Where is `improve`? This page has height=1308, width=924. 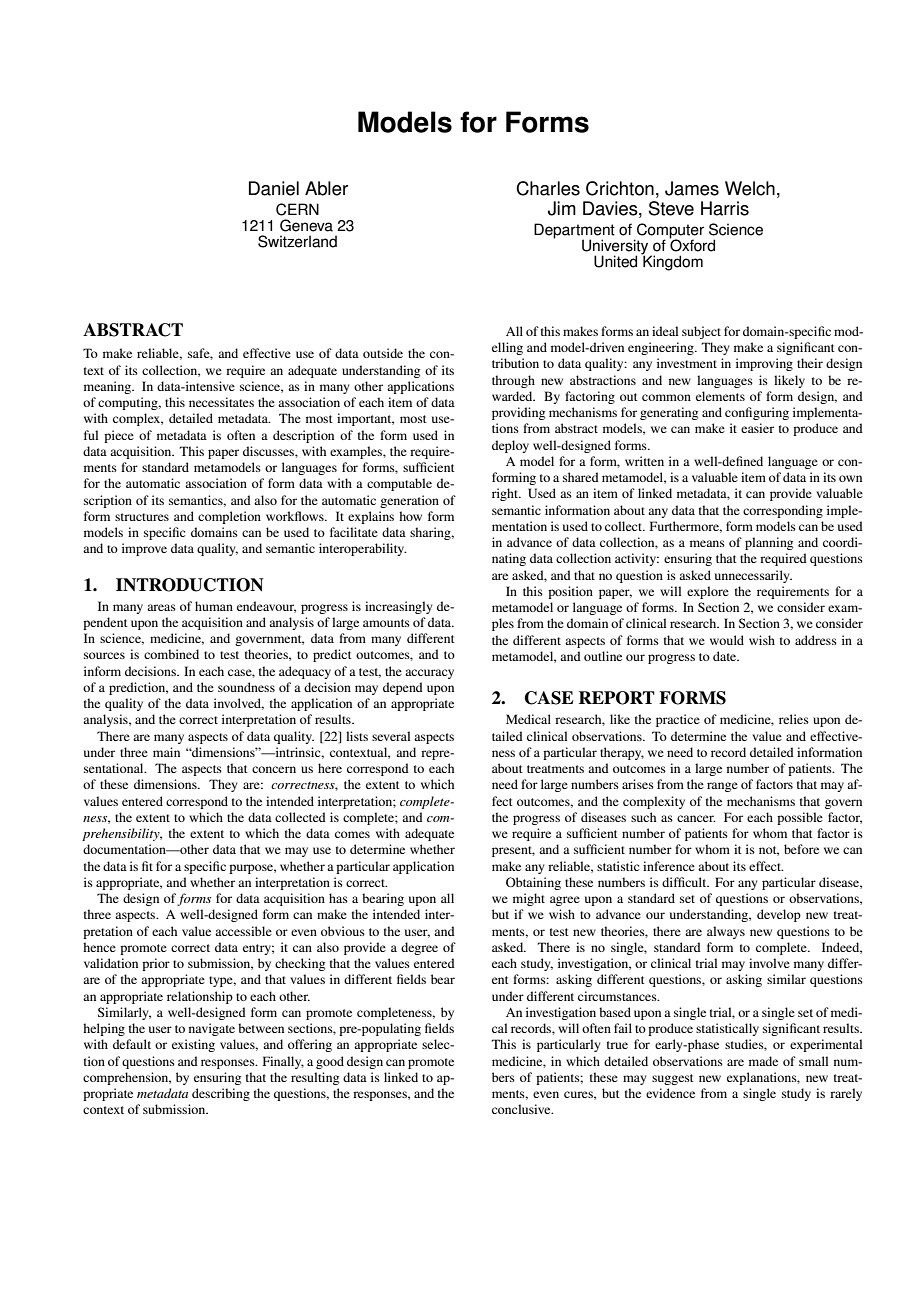
improve is located at coordinates (144, 549).
